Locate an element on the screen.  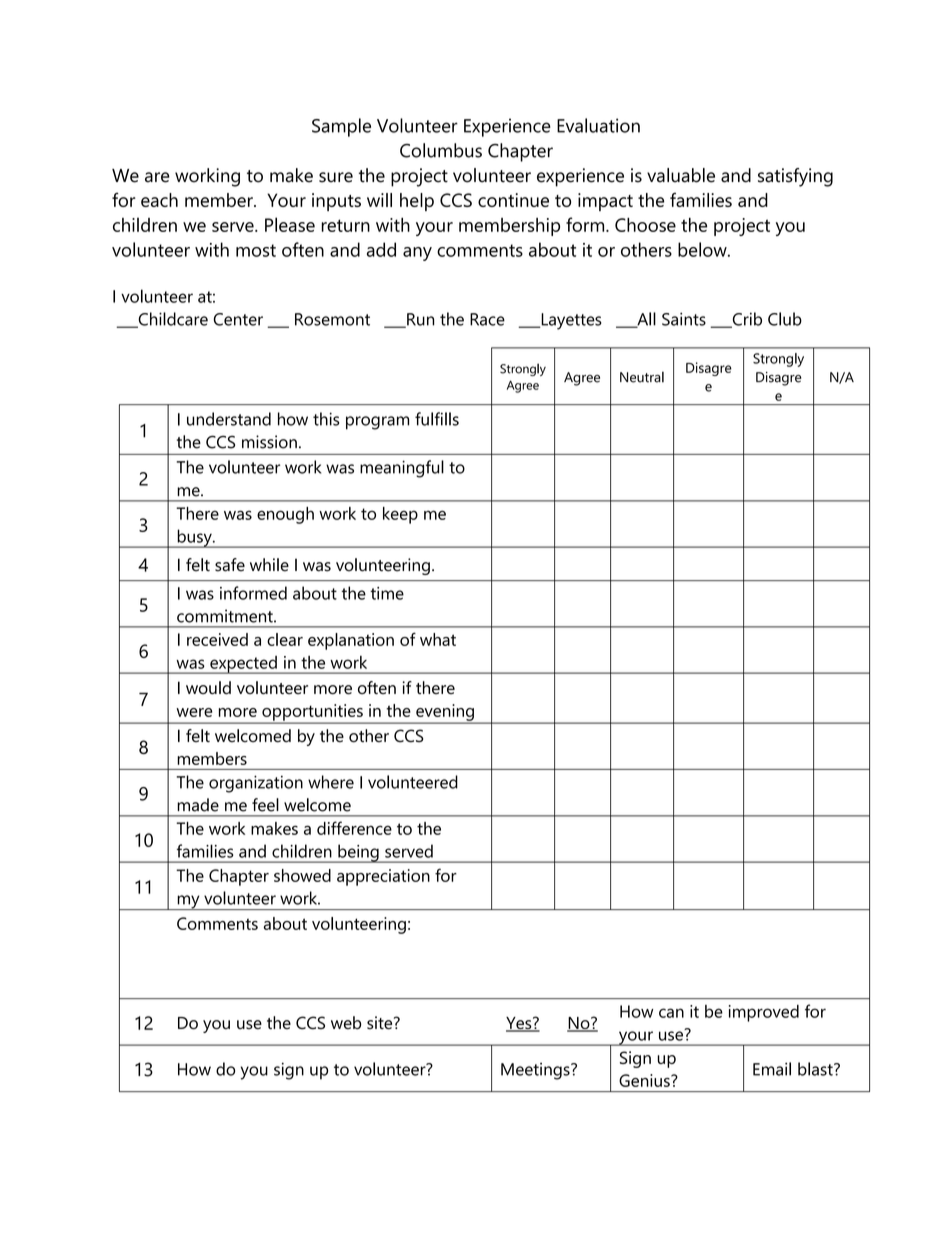
appreciation is located at coordinates (383, 877).
